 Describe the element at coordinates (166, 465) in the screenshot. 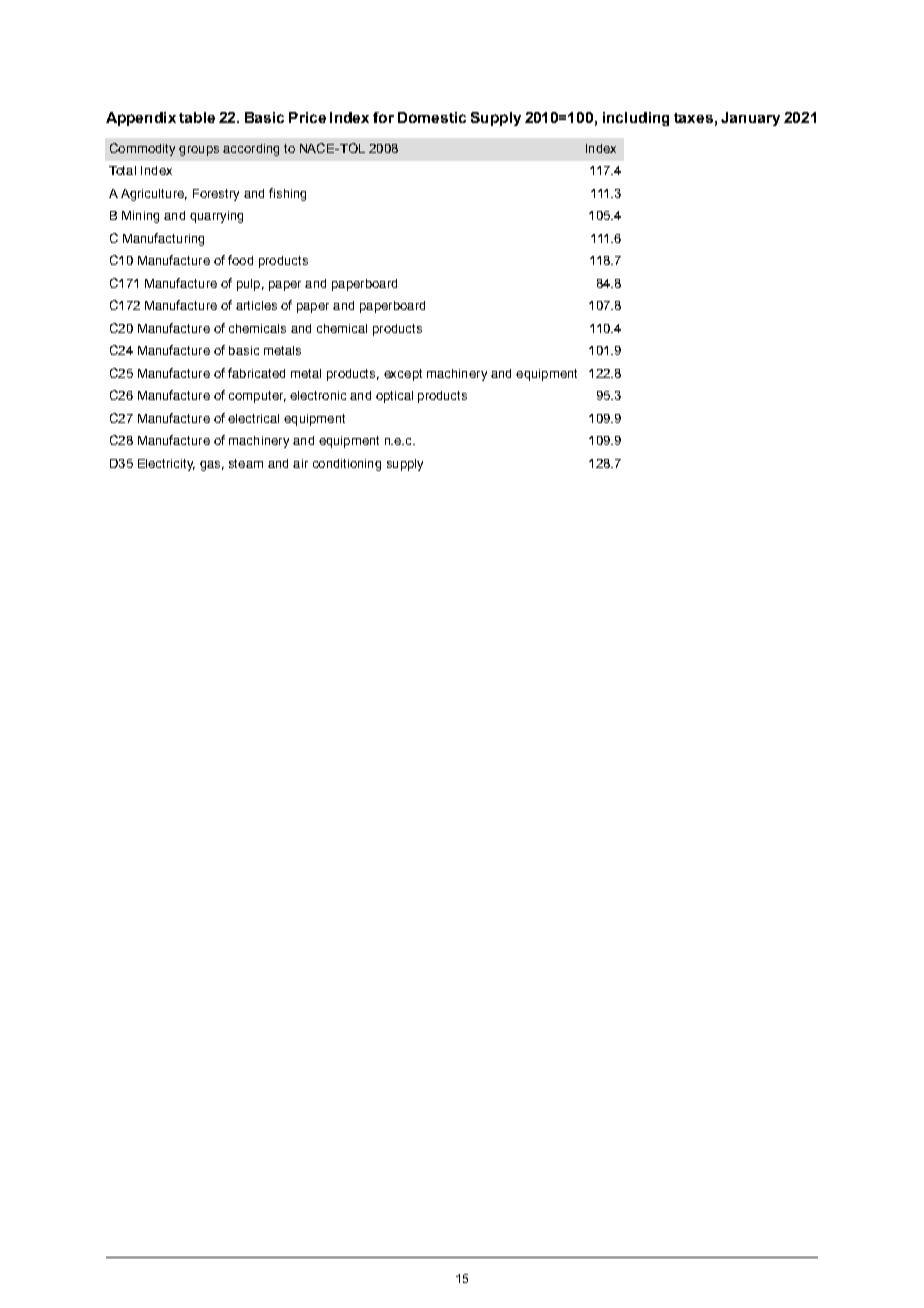

I see `Electricity` at that location.
